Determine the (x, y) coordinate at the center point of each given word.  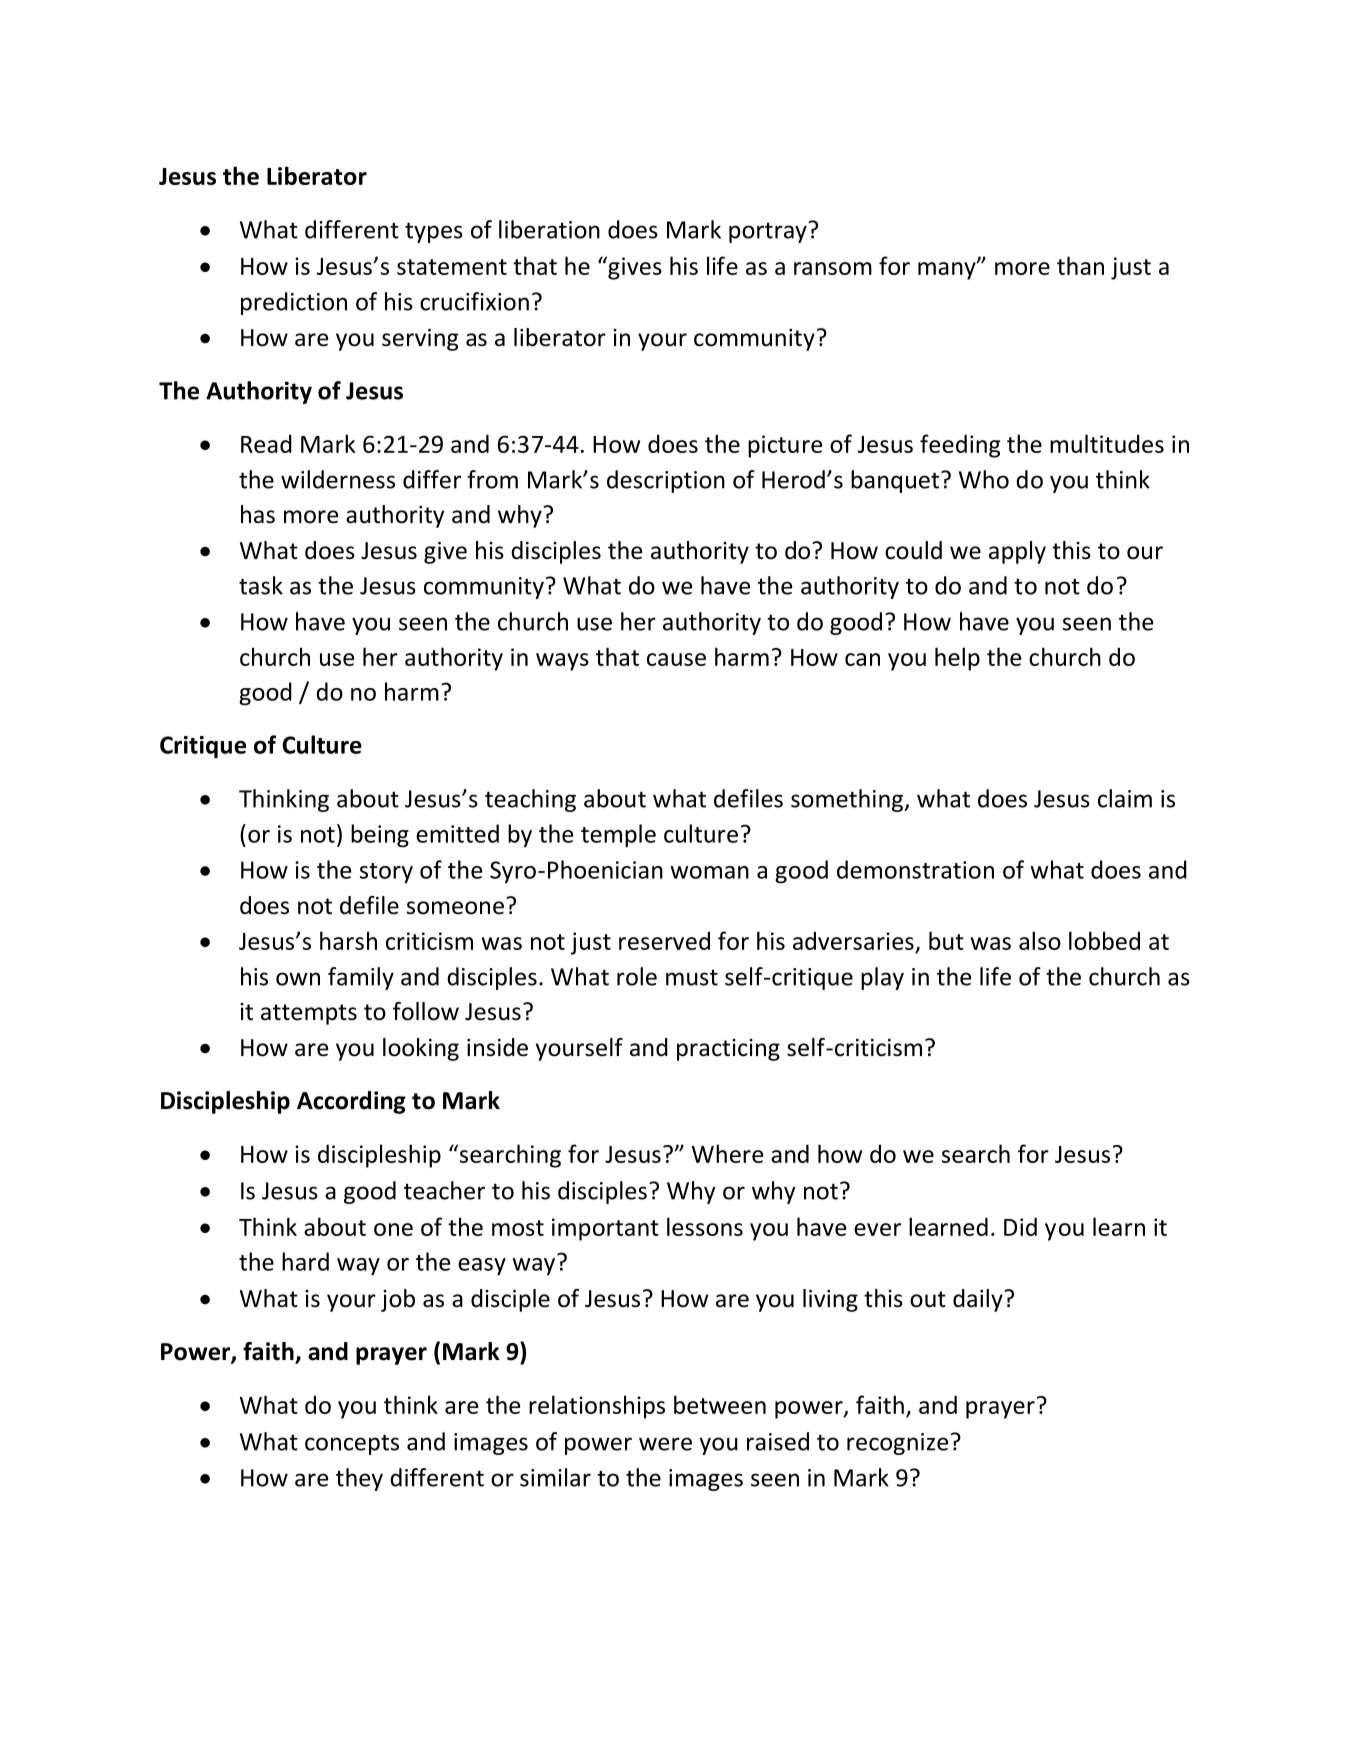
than (1080, 265)
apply (1017, 552)
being (380, 836)
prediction (294, 303)
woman (709, 872)
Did (1020, 1226)
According (351, 1102)
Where (727, 1153)
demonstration (915, 869)
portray (769, 232)
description (666, 481)
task (261, 585)
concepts (352, 1444)
